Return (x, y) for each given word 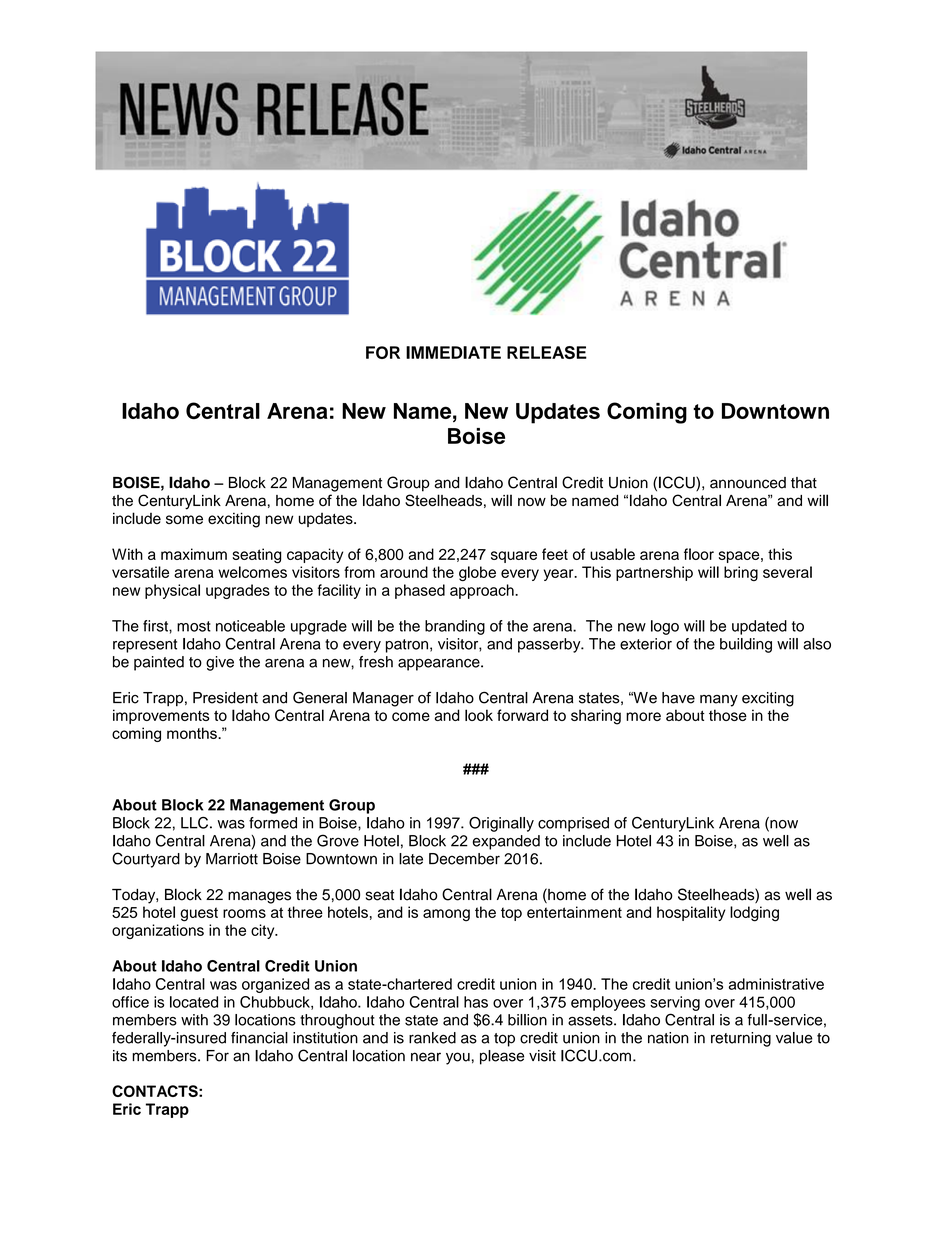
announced (748, 483)
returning (741, 1039)
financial (259, 1038)
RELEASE (547, 352)
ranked (432, 1038)
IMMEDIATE (453, 352)
